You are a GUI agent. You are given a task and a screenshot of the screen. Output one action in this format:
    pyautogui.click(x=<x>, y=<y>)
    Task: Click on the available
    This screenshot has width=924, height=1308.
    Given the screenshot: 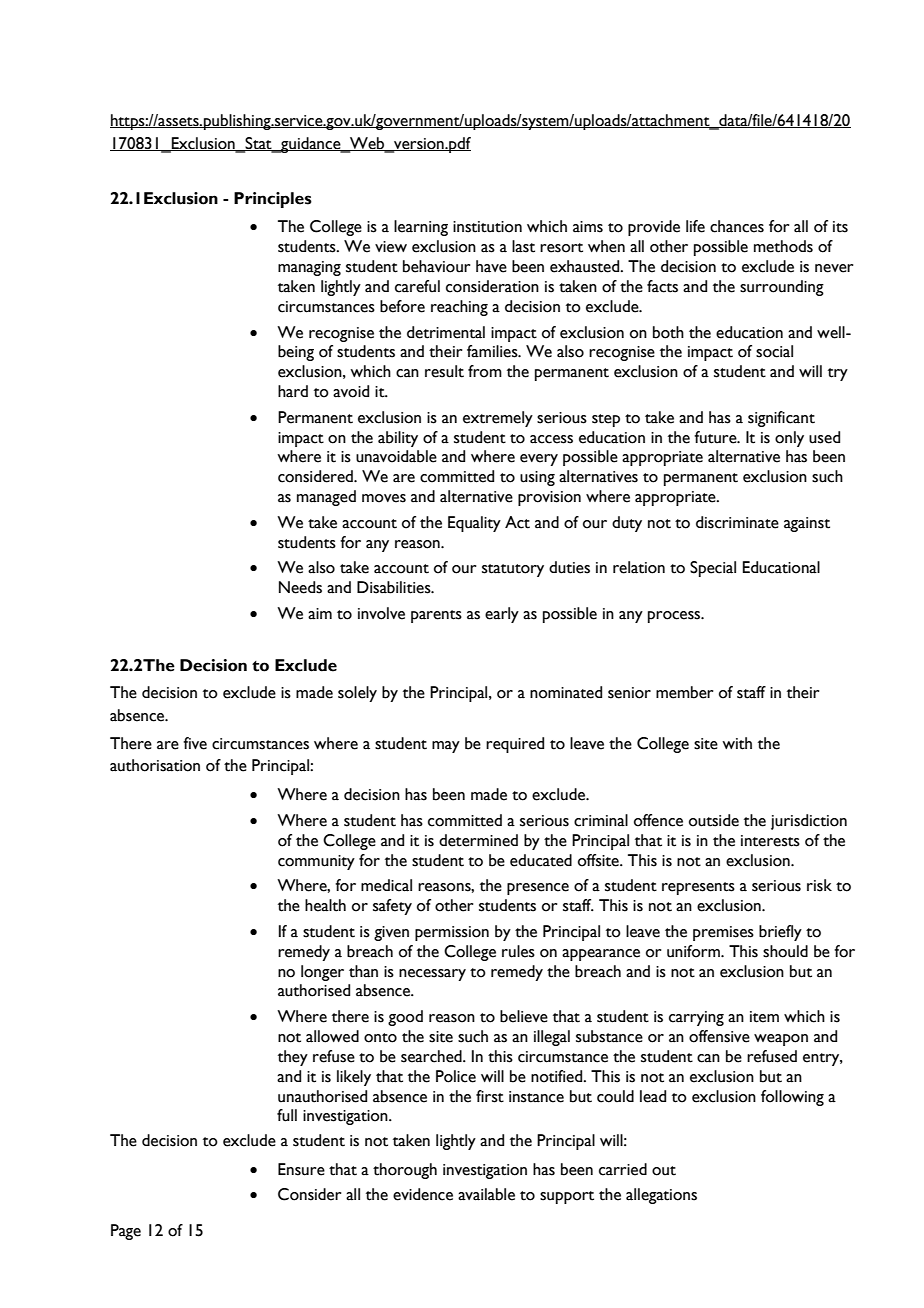 What is the action you would take?
    pyautogui.click(x=486, y=1194)
